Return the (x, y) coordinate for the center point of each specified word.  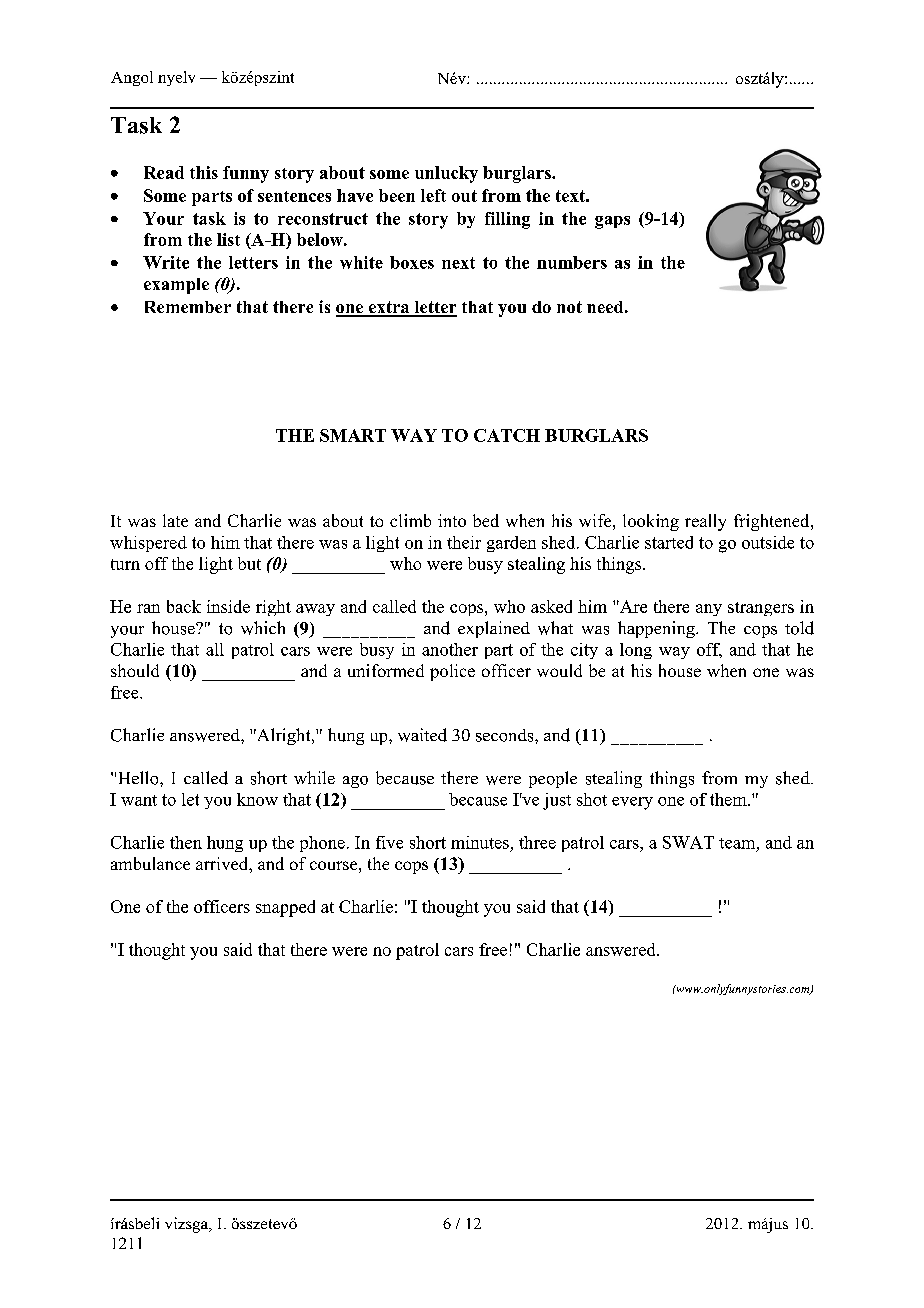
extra (389, 308)
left (433, 195)
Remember (188, 307)
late (175, 520)
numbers (572, 262)
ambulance (150, 863)
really (705, 522)
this (204, 172)
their (464, 542)
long (636, 651)
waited (422, 735)
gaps (612, 222)
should (135, 670)
